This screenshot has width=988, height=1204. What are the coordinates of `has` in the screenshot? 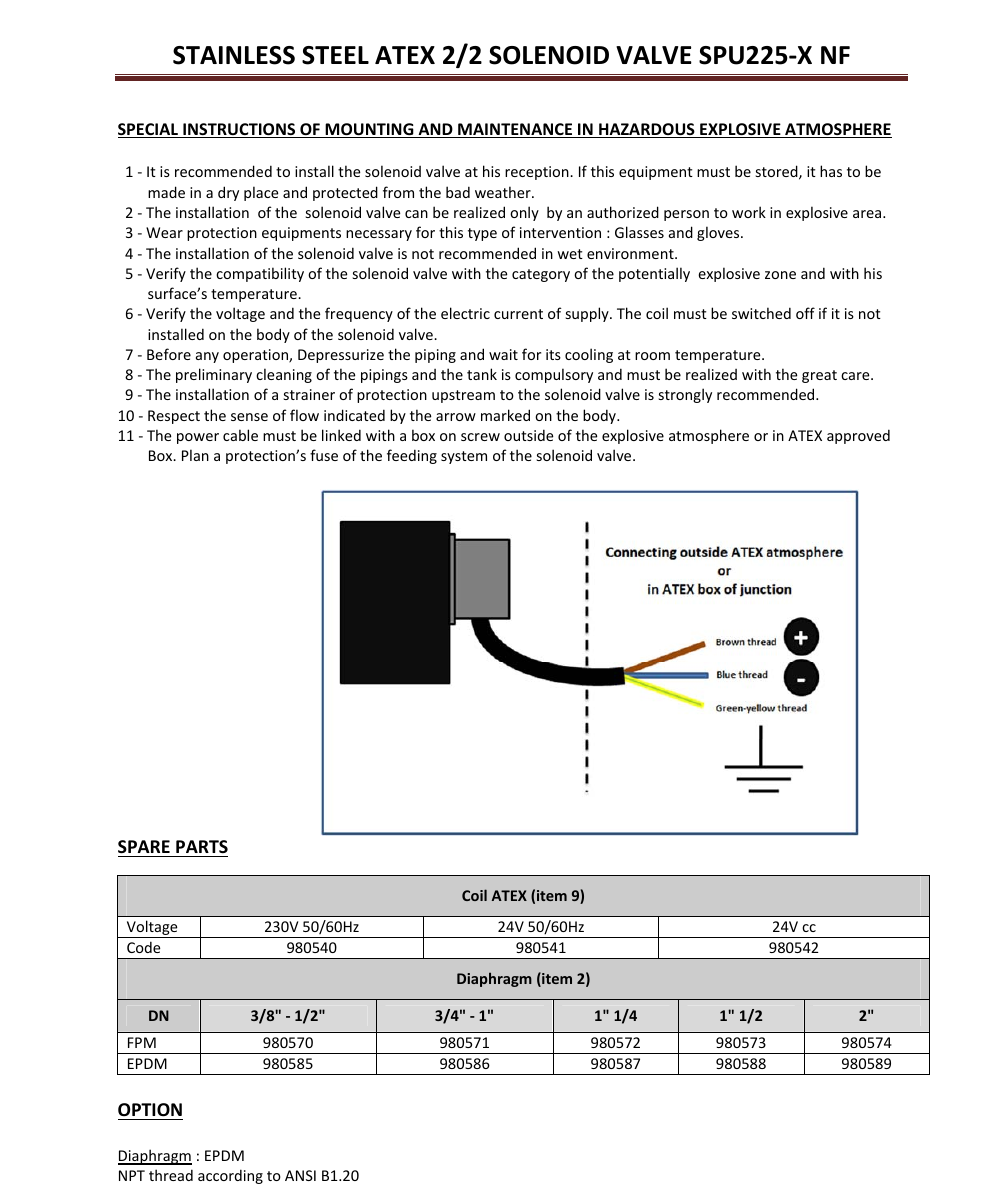 It's located at (831, 171).
